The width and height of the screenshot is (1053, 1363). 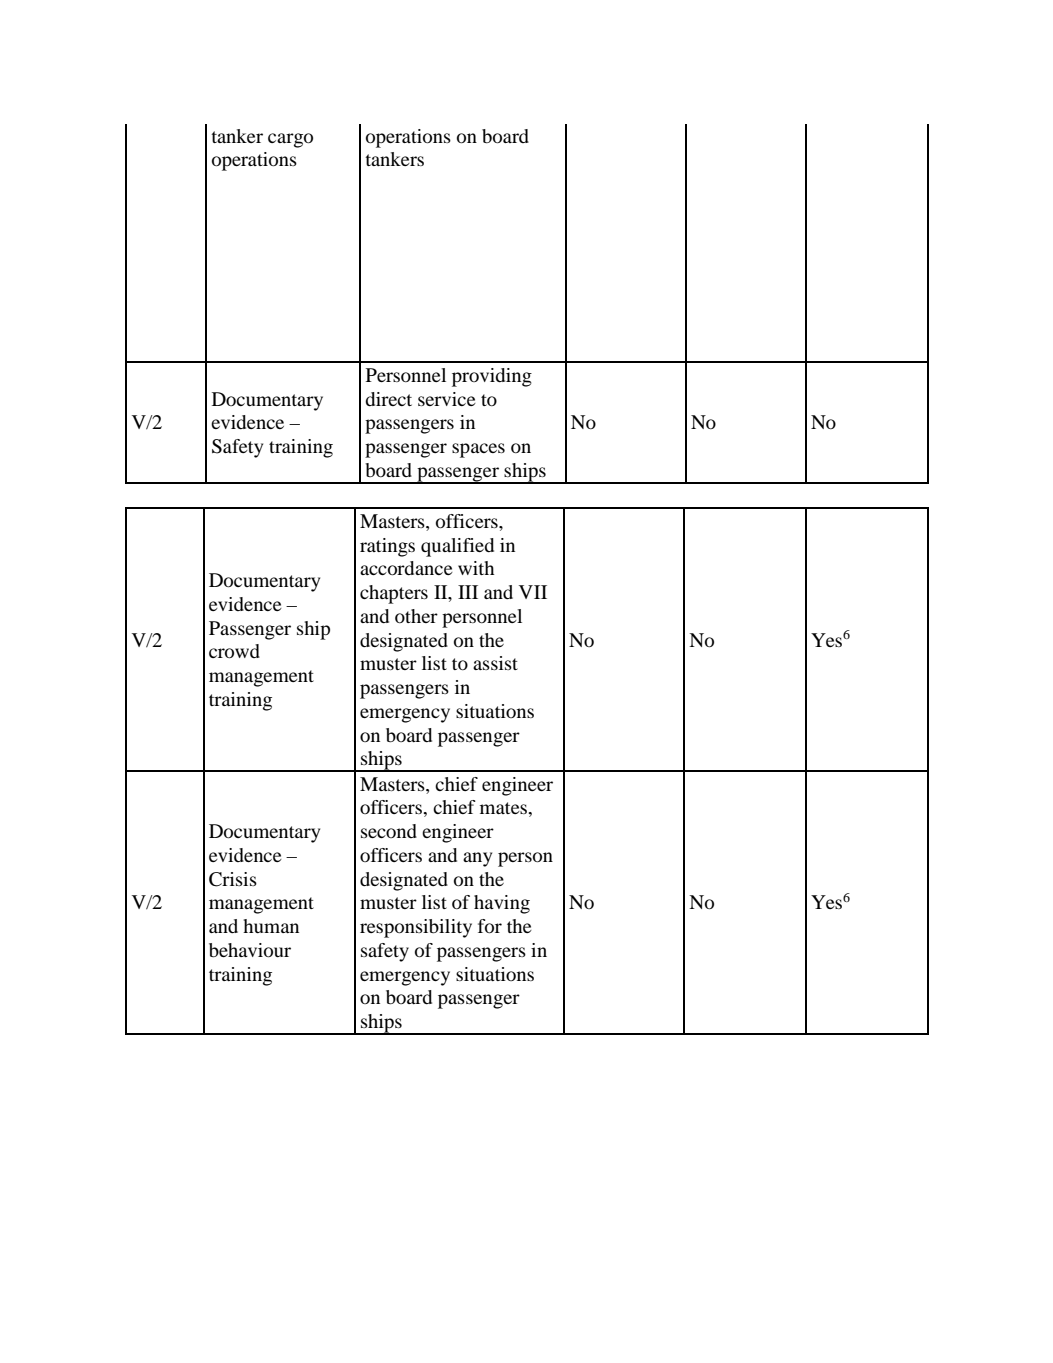 What do you see at coordinates (234, 651) in the screenshot?
I see `crowd` at bounding box center [234, 651].
